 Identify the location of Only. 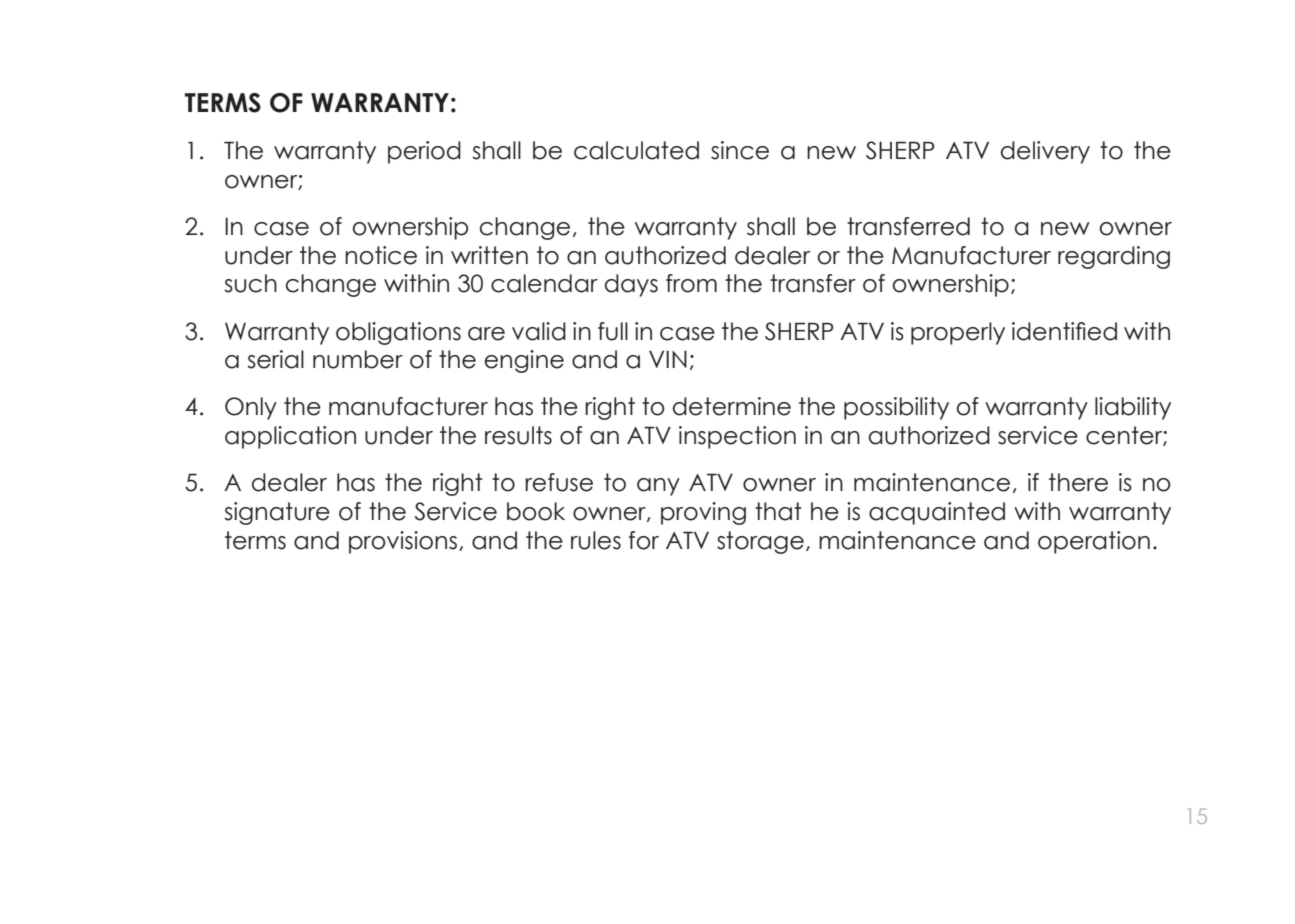
(251, 408).
